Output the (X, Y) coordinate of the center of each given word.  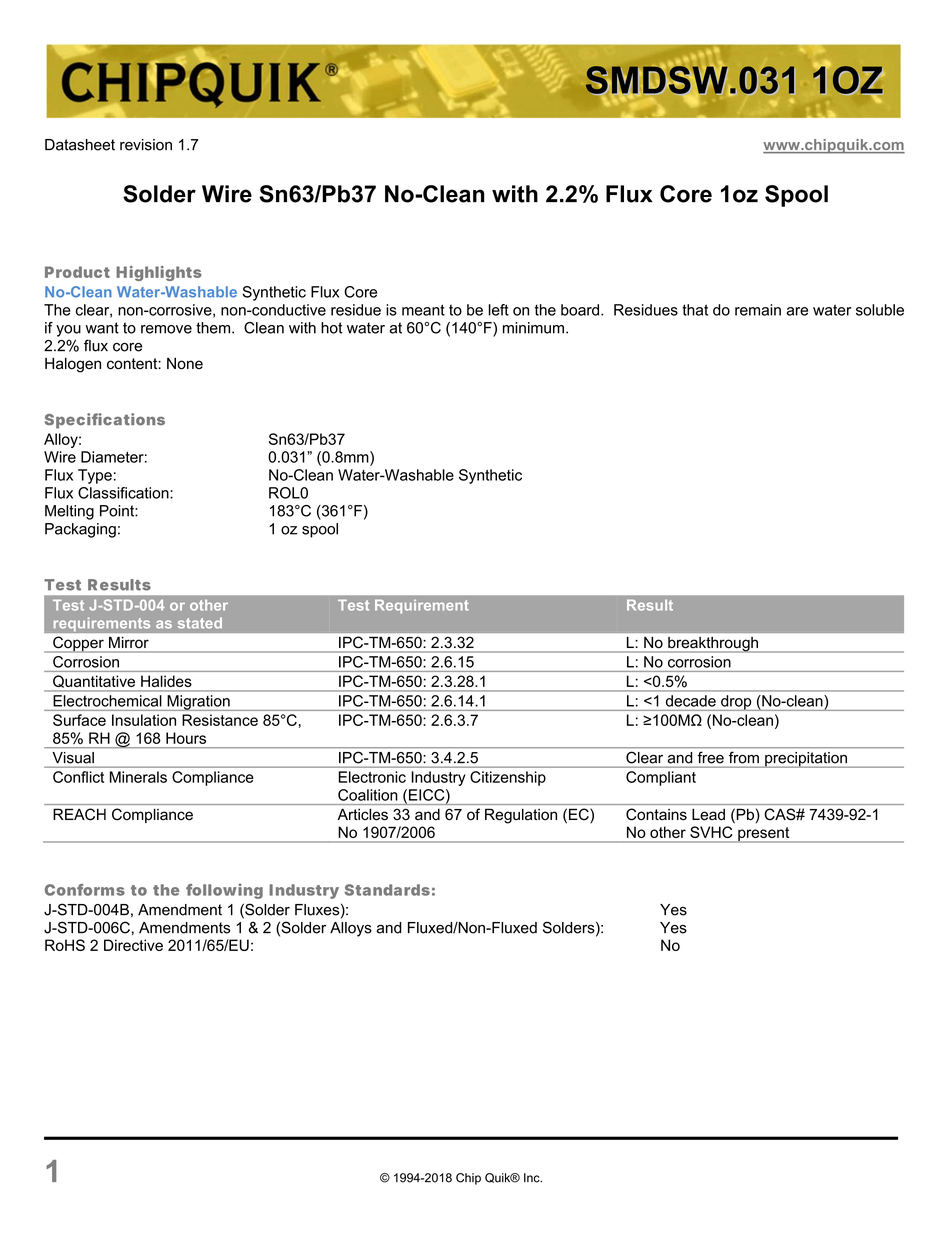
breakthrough (713, 645)
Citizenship (508, 778)
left (499, 310)
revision (146, 145)
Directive (133, 945)
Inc (533, 1178)
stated (200, 623)
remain (758, 310)
